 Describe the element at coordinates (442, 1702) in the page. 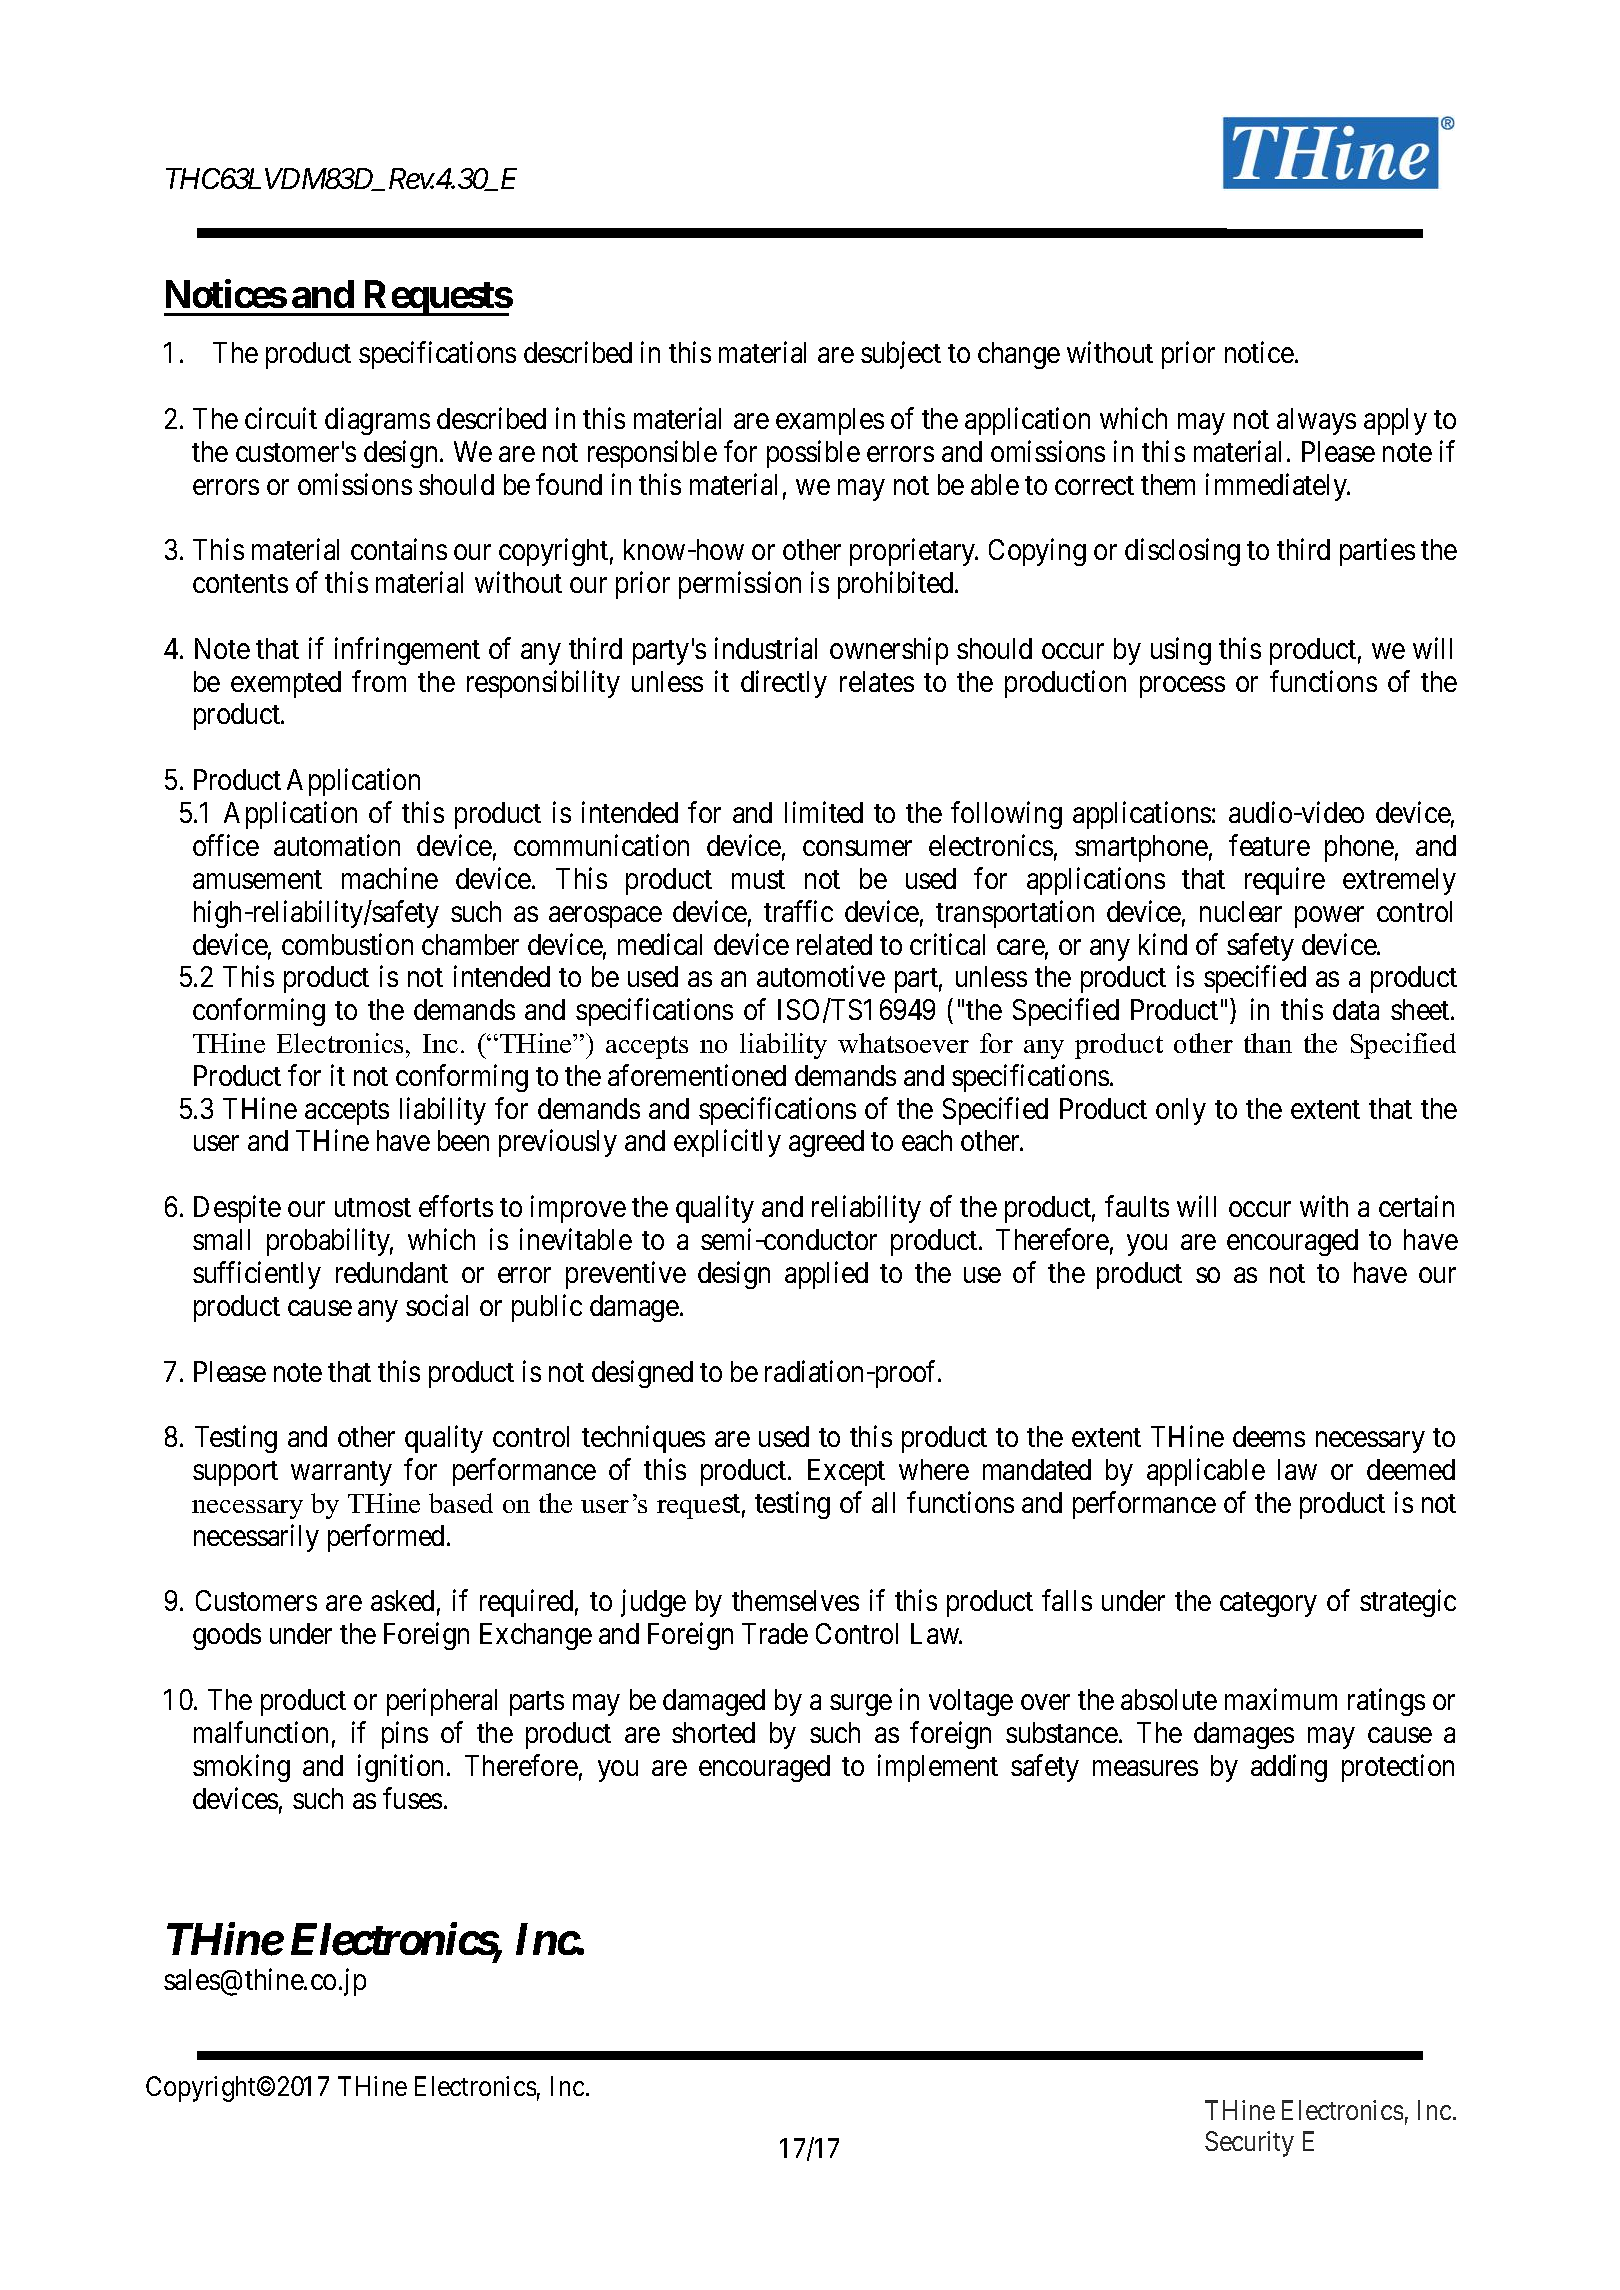

I see `peripheral` at that location.
